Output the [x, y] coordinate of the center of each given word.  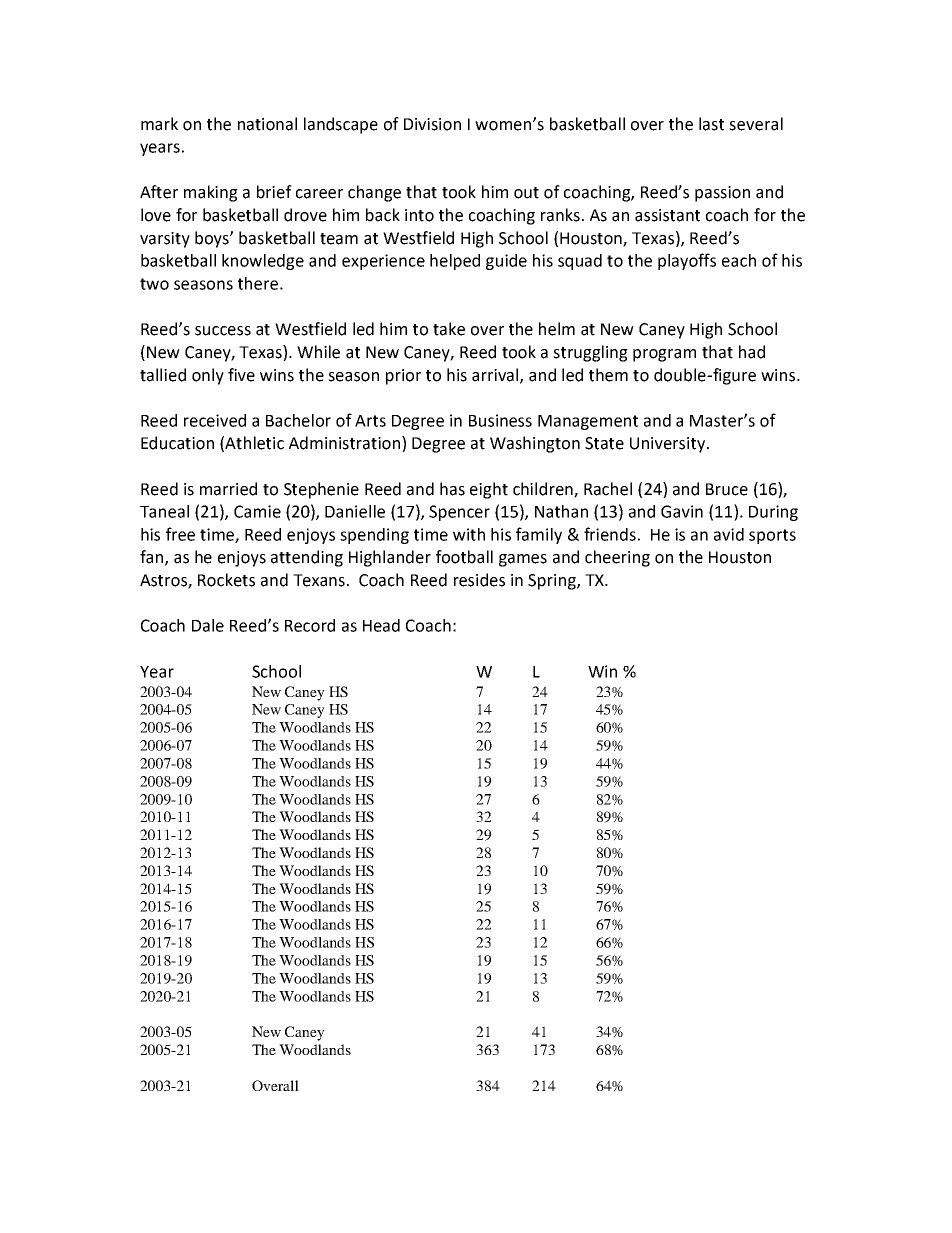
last [711, 124]
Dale [208, 625]
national [267, 124]
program [664, 355]
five [241, 375]
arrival [496, 375]
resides [479, 580]
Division [432, 124]
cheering [617, 558]
